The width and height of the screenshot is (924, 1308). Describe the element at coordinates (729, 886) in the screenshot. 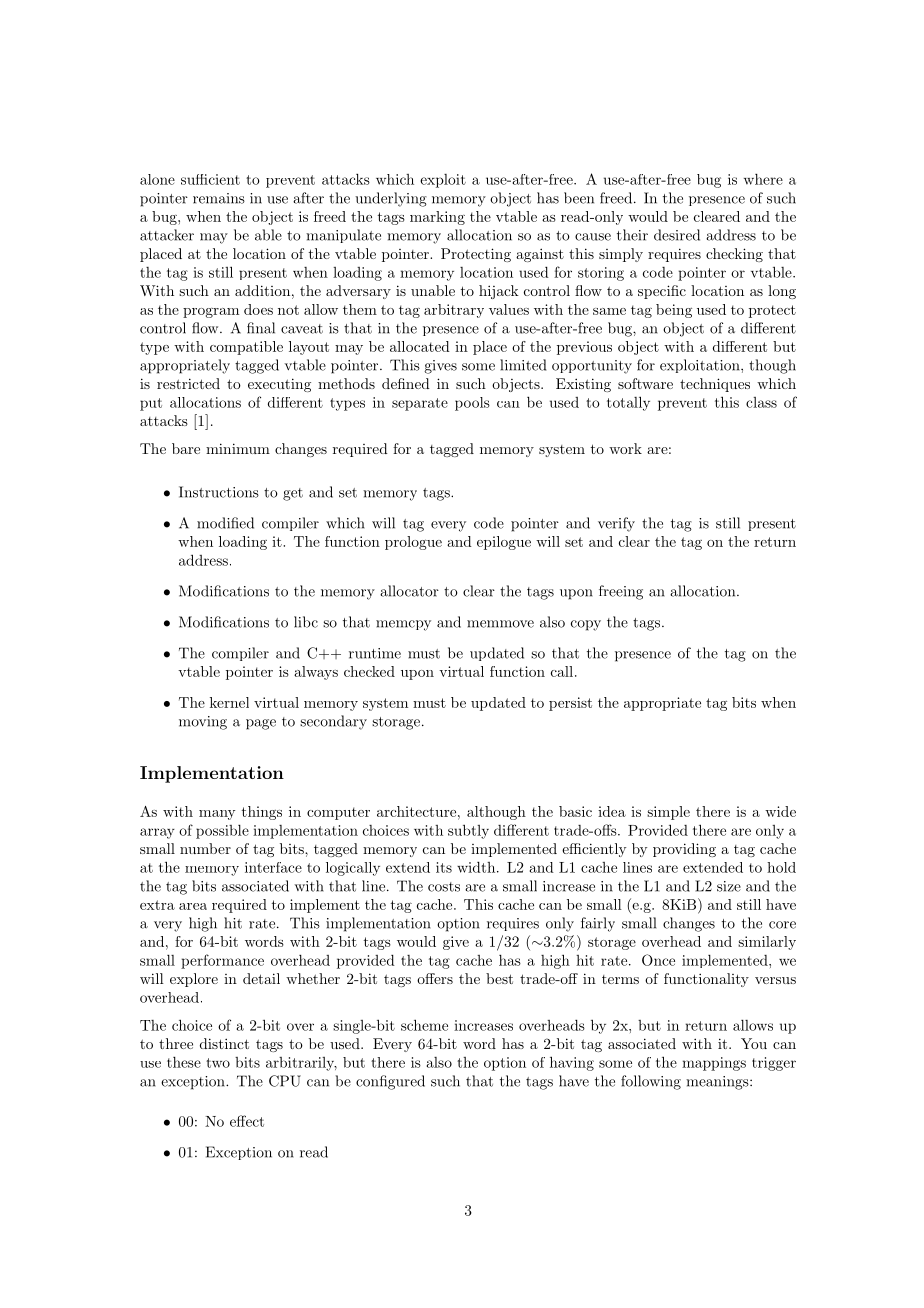

I see `size` at that location.
